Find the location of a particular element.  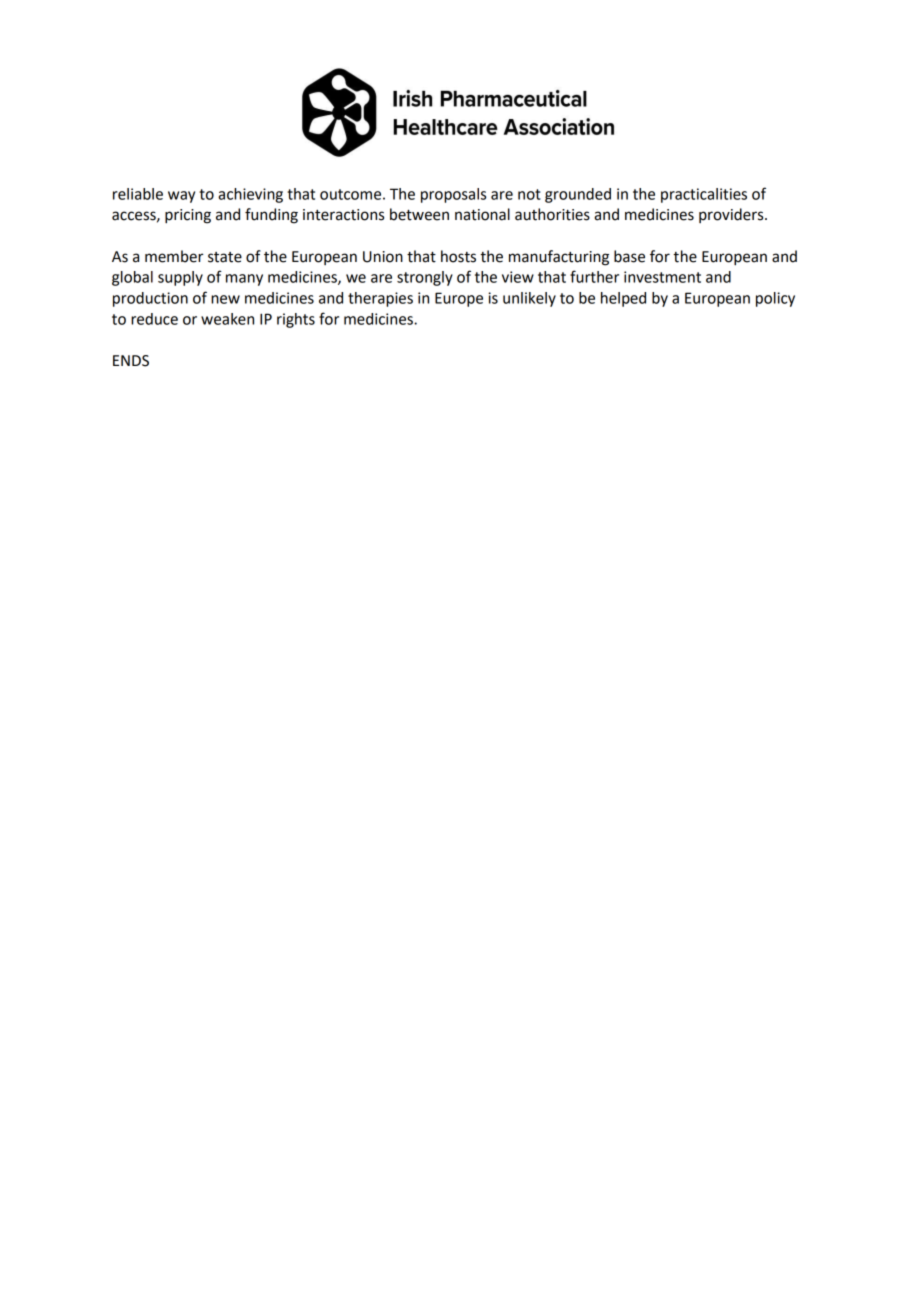

way is located at coordinates (181, 197).
